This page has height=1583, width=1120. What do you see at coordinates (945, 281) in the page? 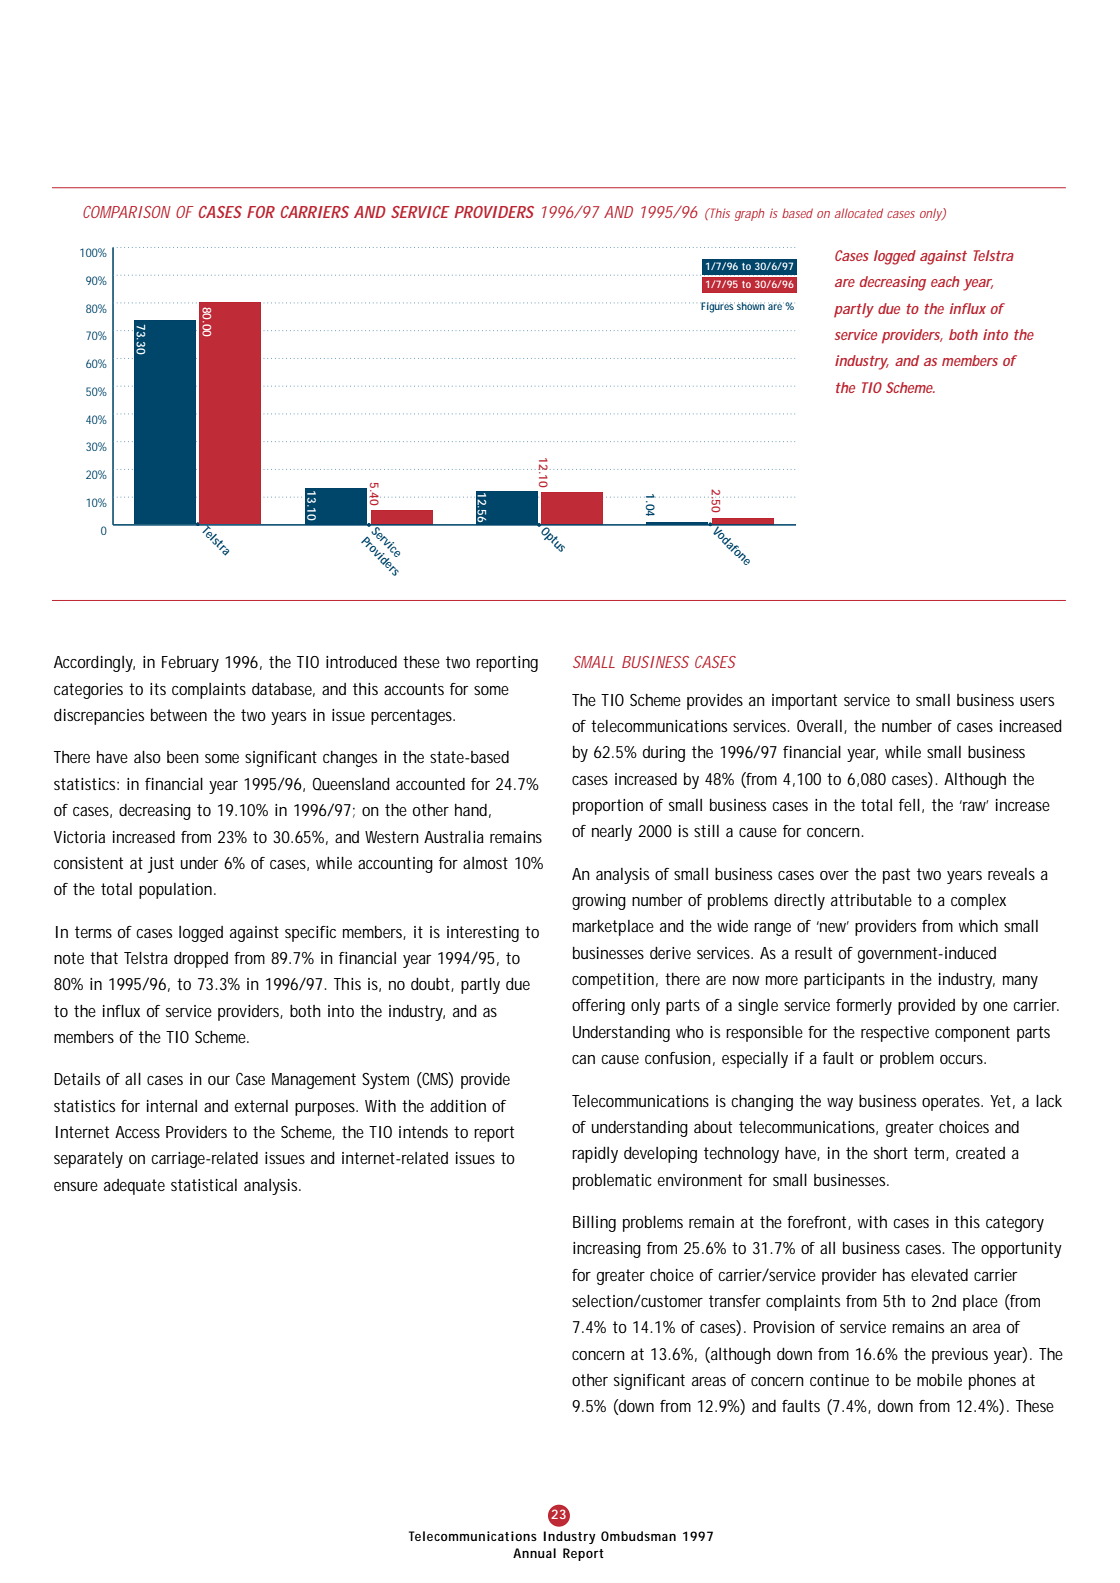
I see `each` at bounding box center [945, 281].
